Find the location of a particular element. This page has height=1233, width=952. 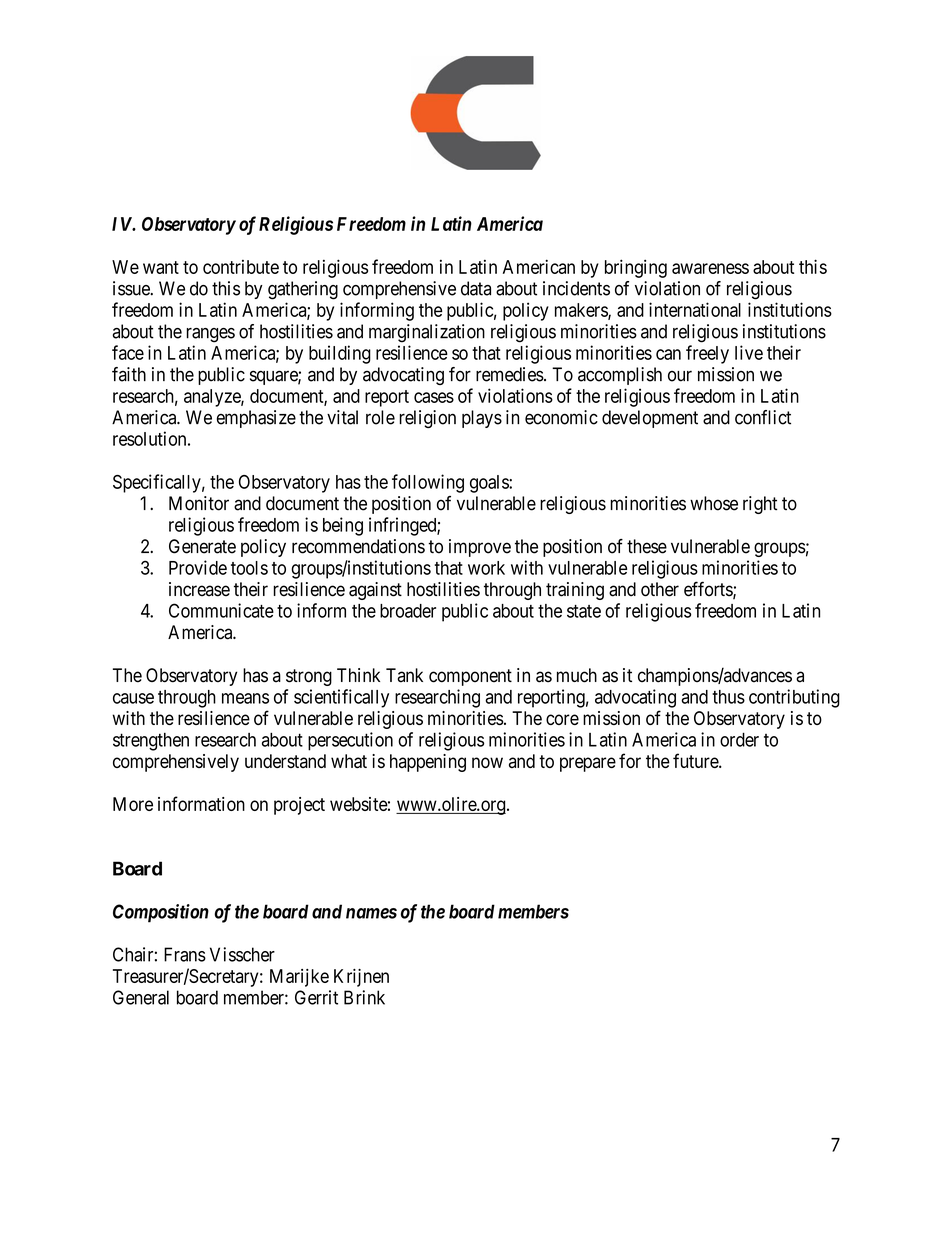

Frans is located at coordinates (185, 954).
